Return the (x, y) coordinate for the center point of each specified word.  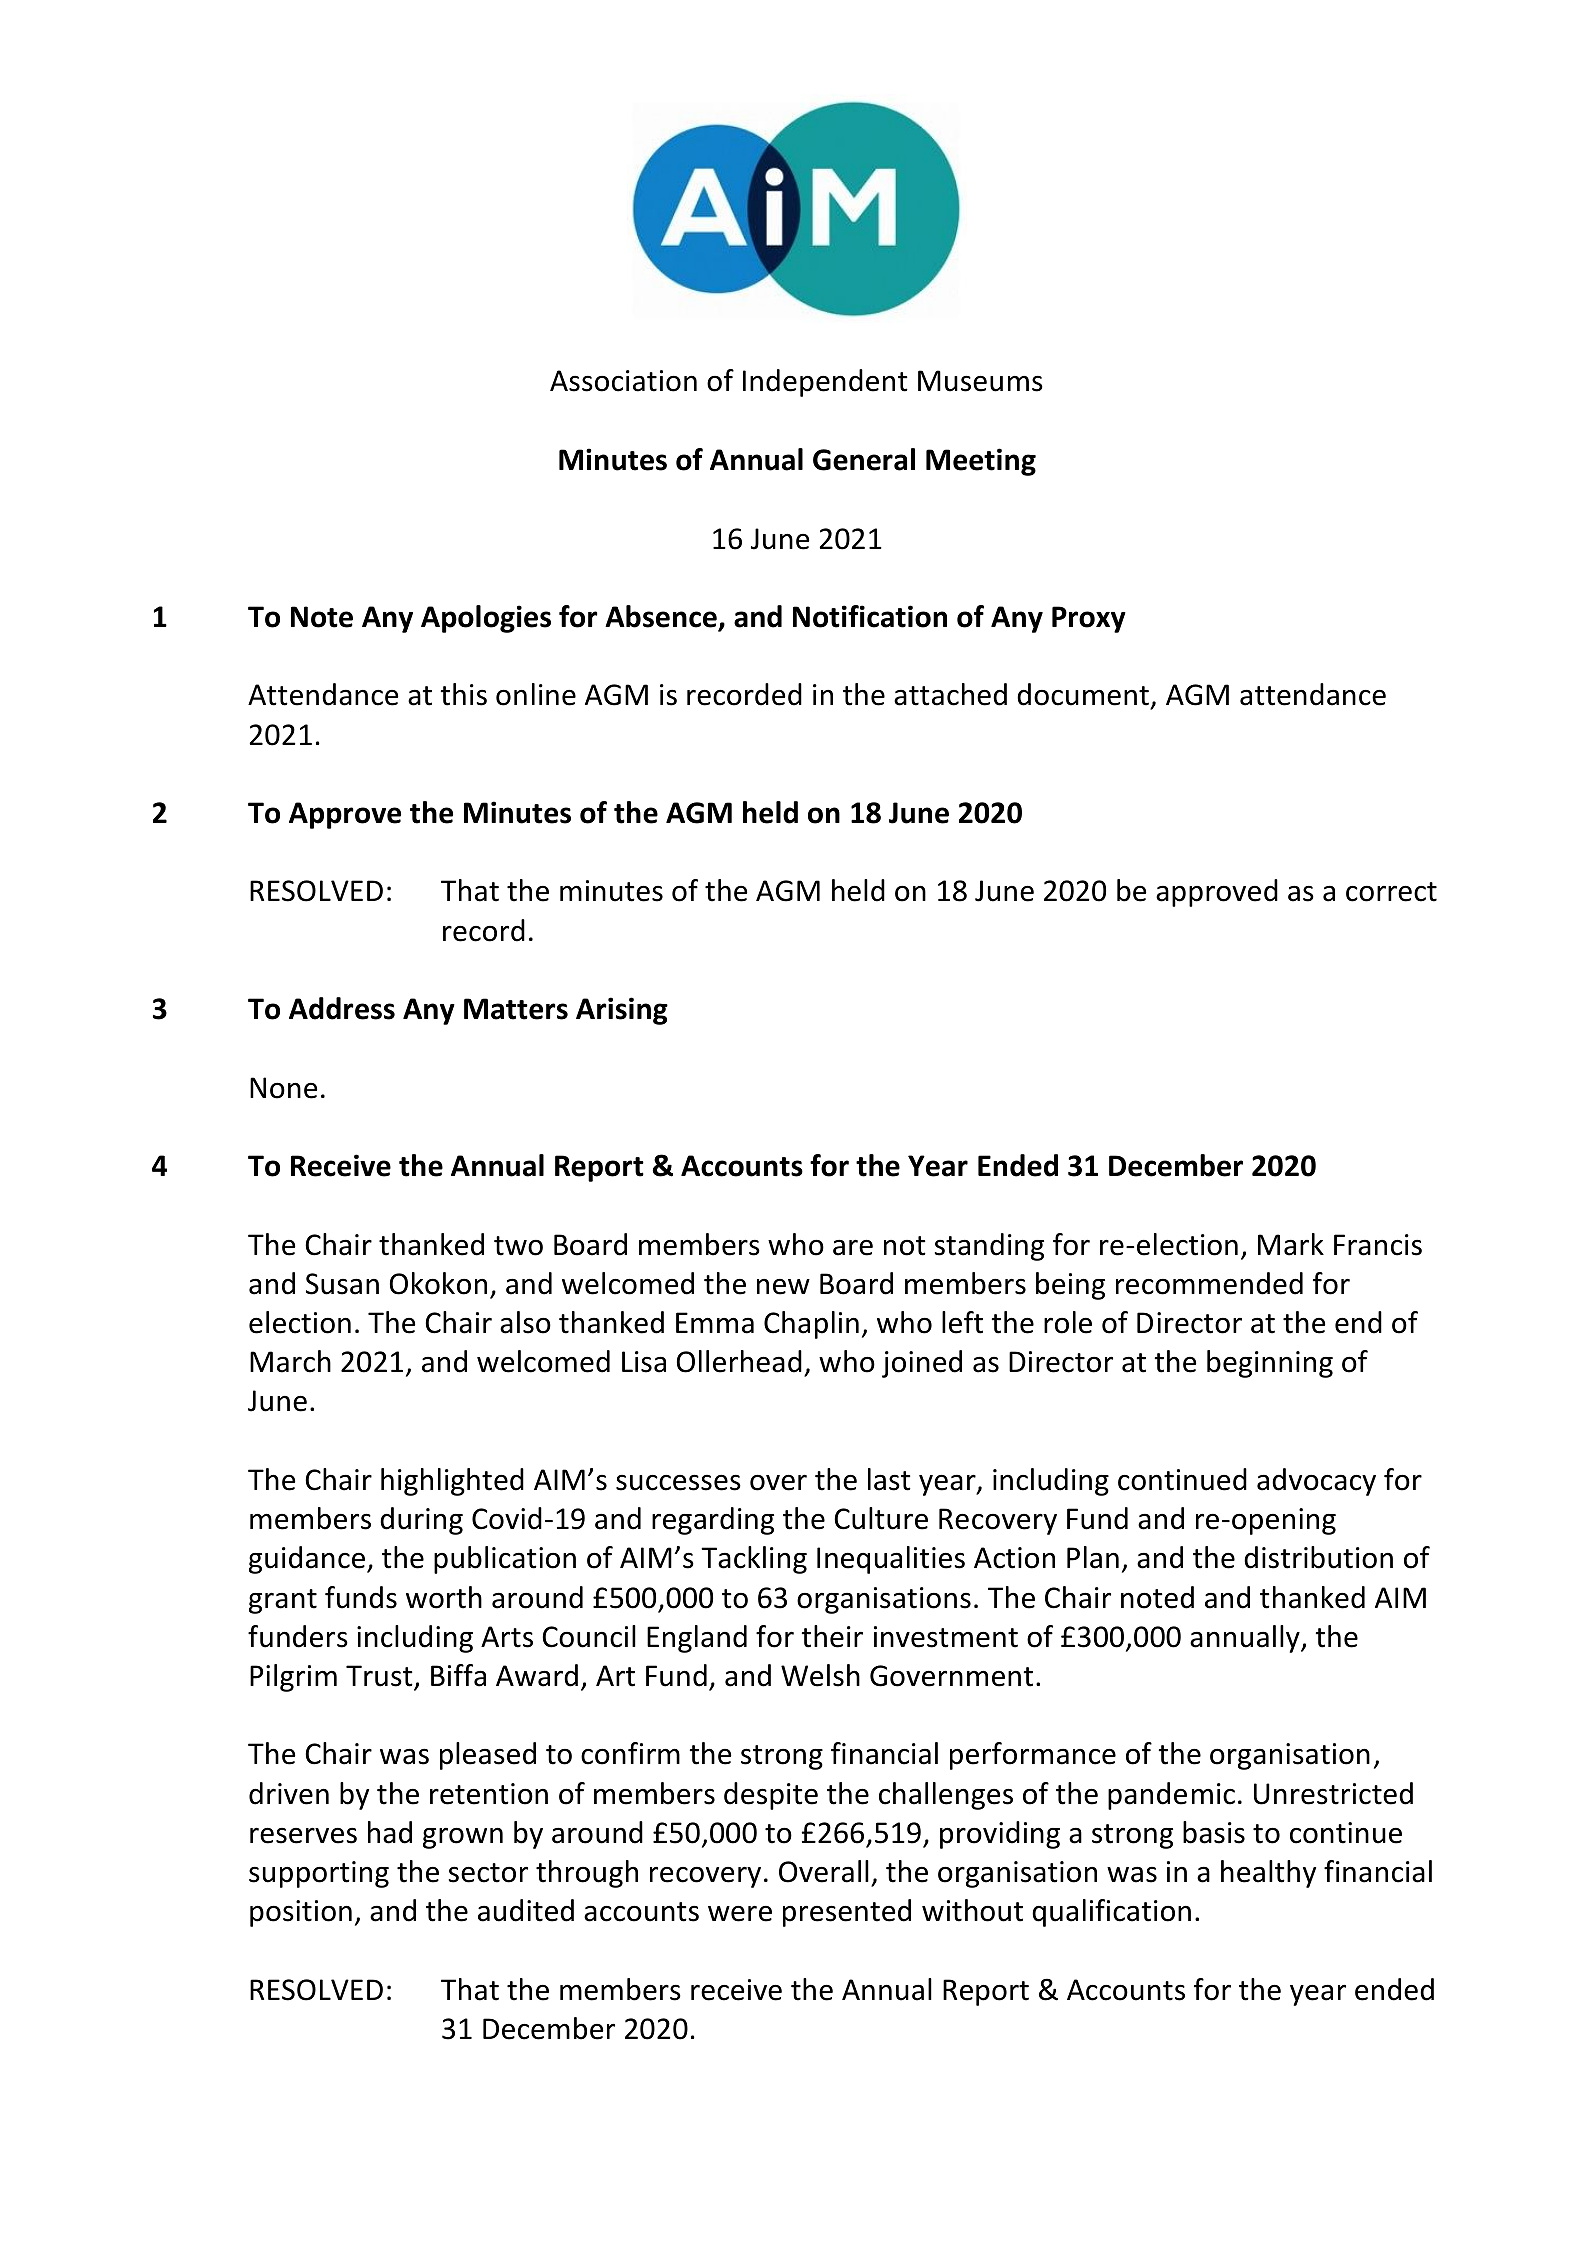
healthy (1268, 1874)
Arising (622, 1011)
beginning (1270, 1364)
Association (623, 381)
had (390, 1832)
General (864, 459)
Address (342, 1008)
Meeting (981, 462)
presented (847, 1913)
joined (922, 1364)
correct (1391, 892)
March (290, 1361)
